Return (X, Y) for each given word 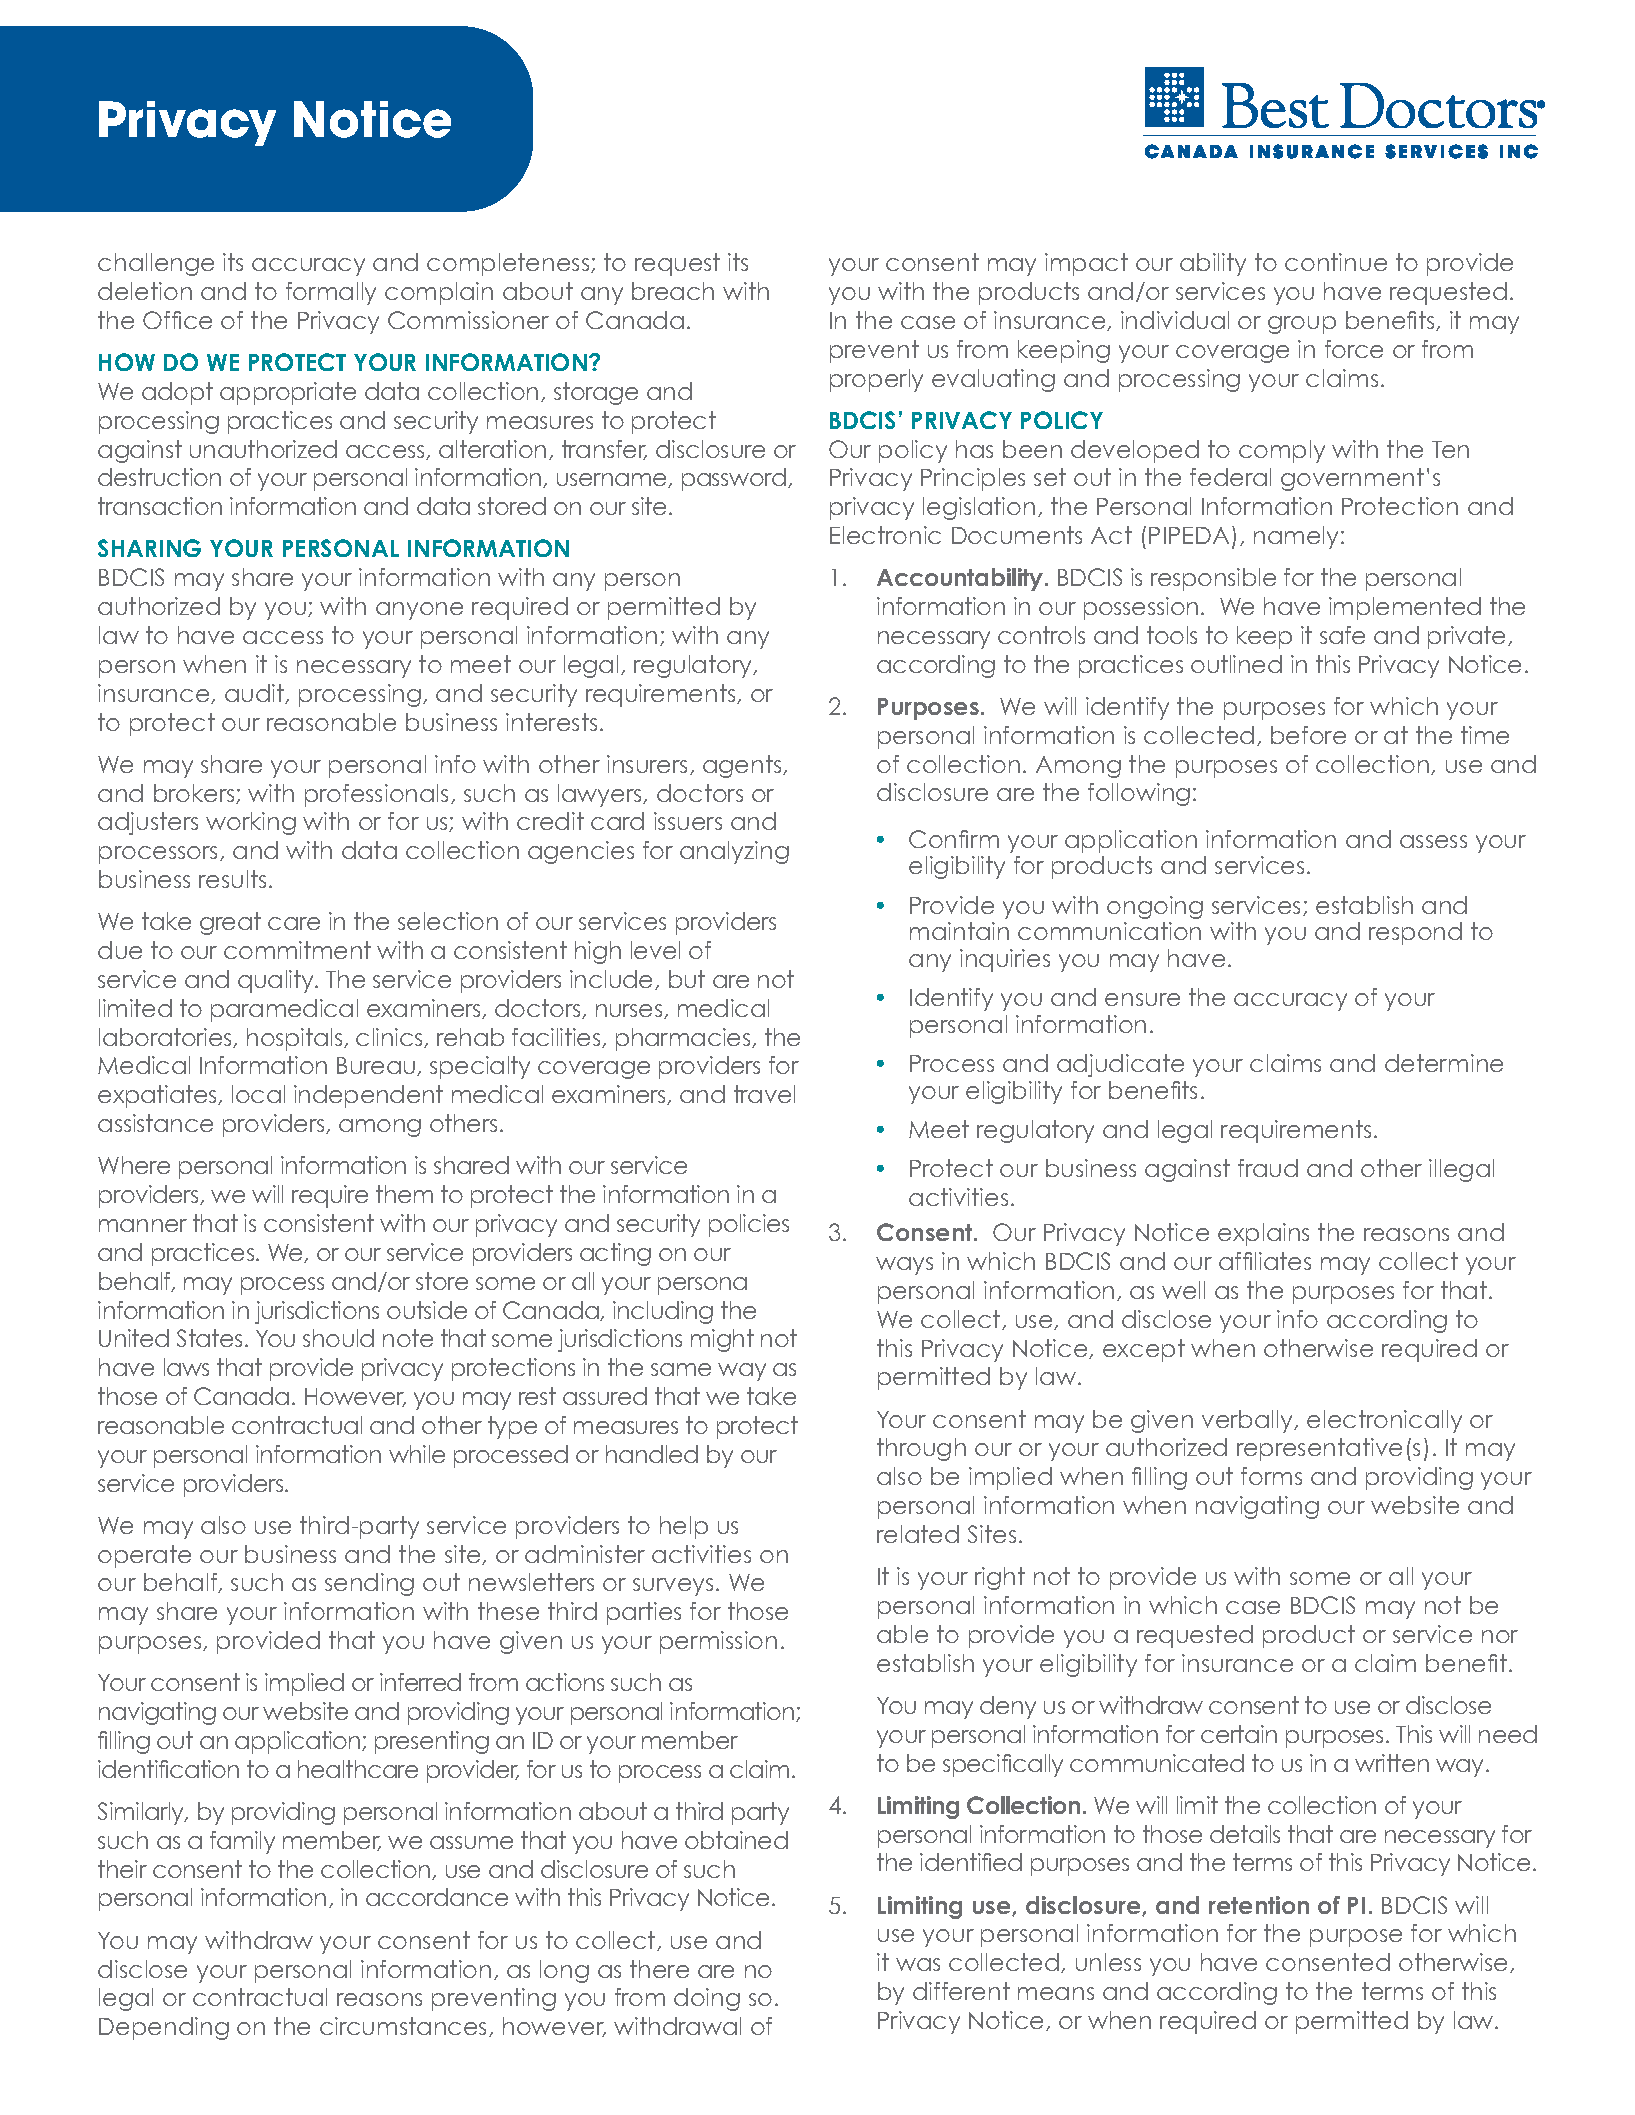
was (918, 1964)
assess (1433, 841)
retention (1259, 1905)
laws (186, 1367)
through (921, 1449)
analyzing (734, 852)
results (232, 879)
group (1302, 325)
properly (876, 380)
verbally (1248, 1421)
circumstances (405, 2027)
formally (331, 293)
